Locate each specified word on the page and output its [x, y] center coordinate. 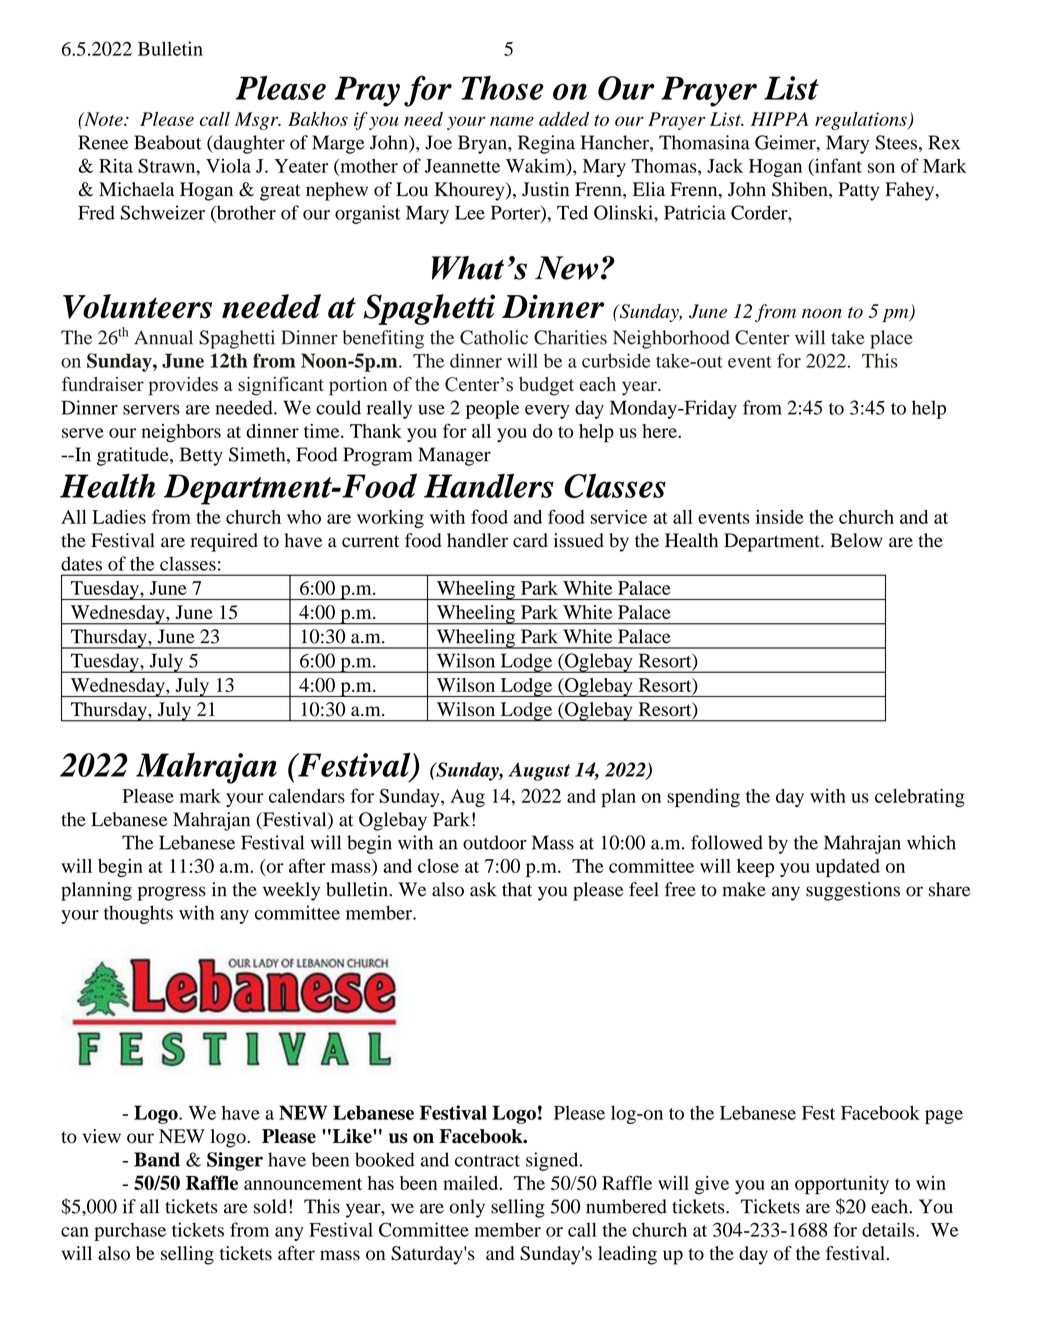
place [891, 339]
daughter [248, 144]
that [517, 889]
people [492, 409]
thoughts [138, 914]
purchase [130, 1232]
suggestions [853, 891]
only [467, 1208]
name [512, 121]
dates [81, 563]
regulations [862, 121]
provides [183, 386]
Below [856, 540]
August [539, 771]
